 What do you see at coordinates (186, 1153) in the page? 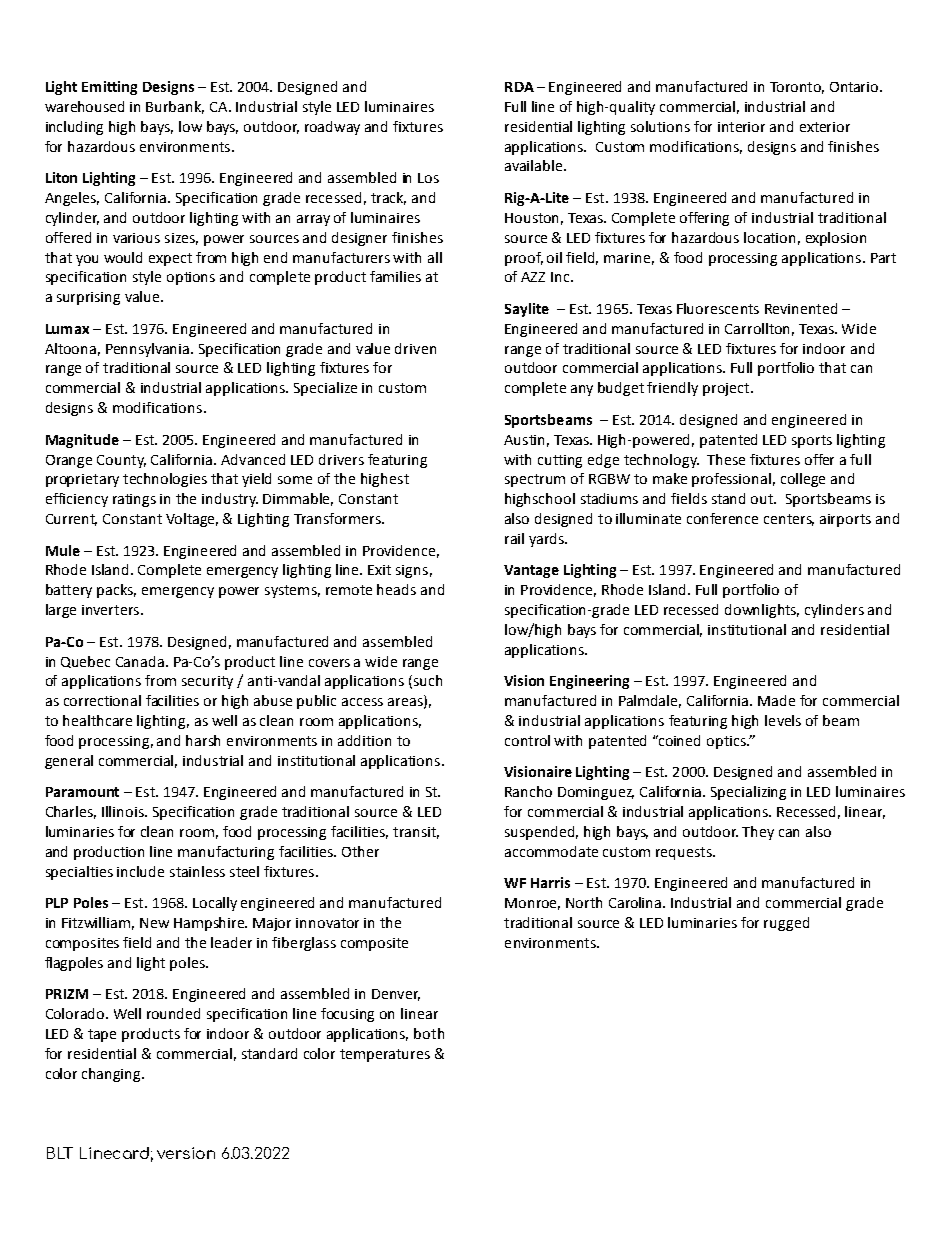
I see `version` at bounding box center [186, 1153].
